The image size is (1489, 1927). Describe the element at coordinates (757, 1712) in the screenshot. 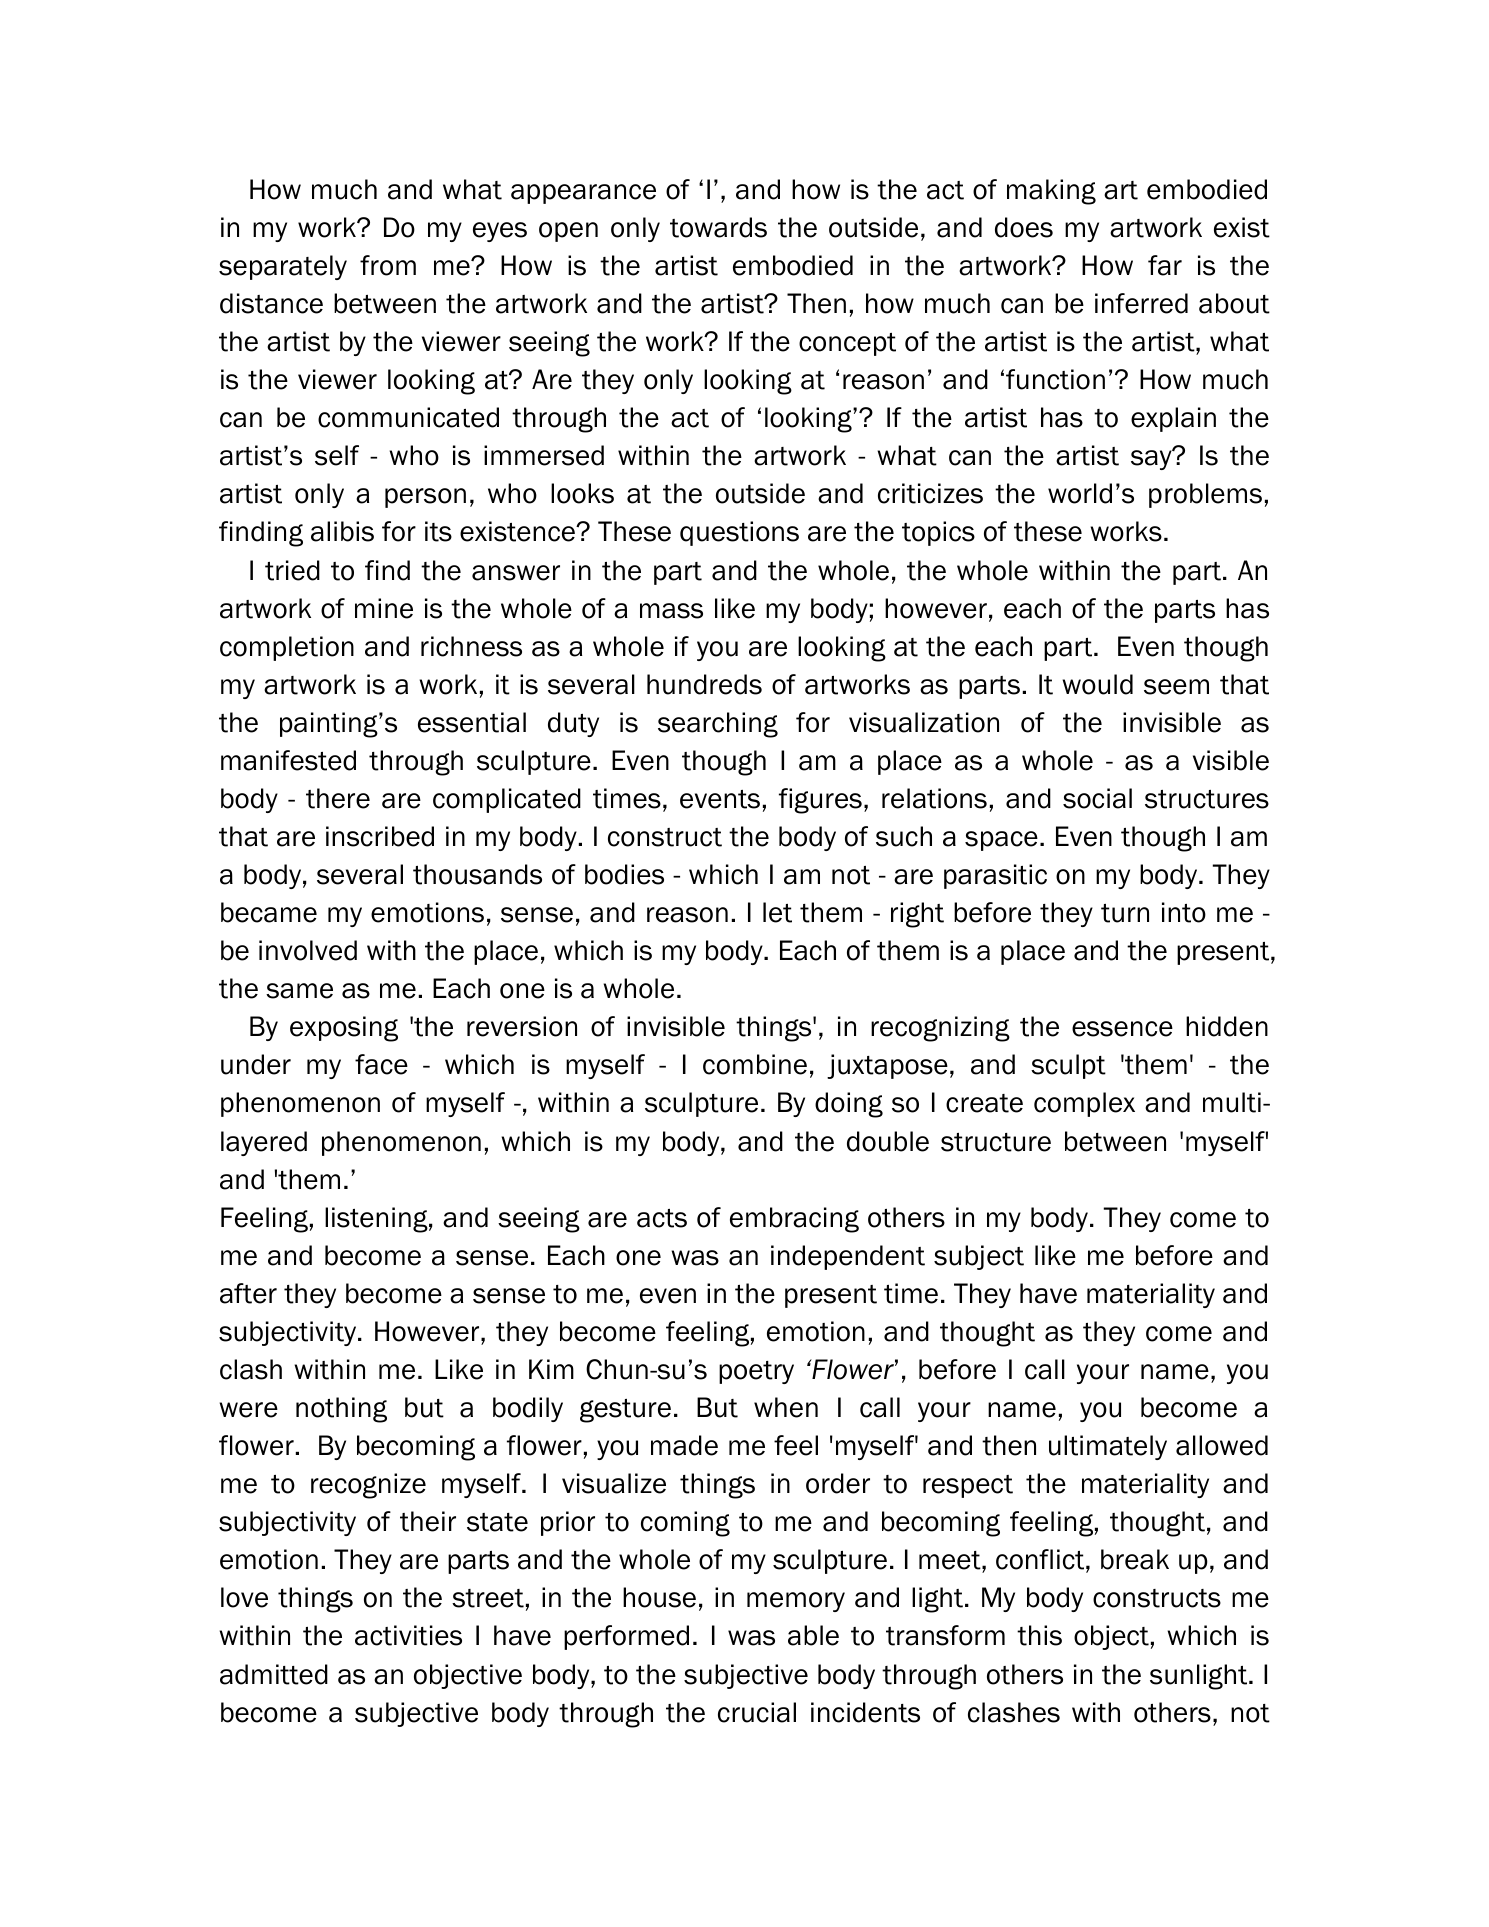

I see `crucial` at that location.
